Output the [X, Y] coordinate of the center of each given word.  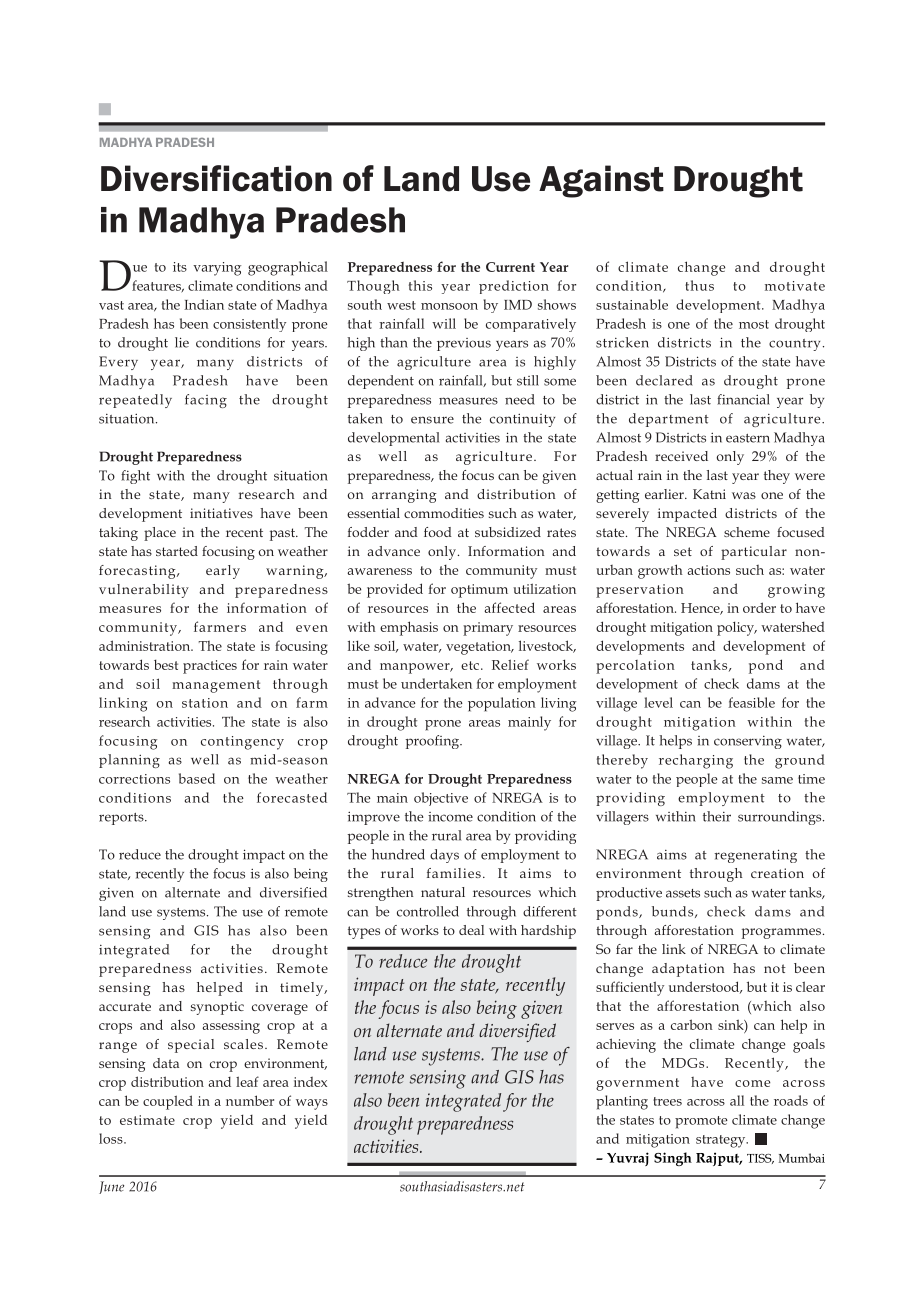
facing [206, 401]
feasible [751, 702]
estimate [147, 1120]
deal [471, 930]
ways [312, 1104]
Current [510, 267]
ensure [432, 420]
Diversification [216, 178]
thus [699, 285]
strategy [722, 1141]
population [502, 704]
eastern [748, 438]
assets [683, 893]
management [216, 686]
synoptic [217, 1008]
